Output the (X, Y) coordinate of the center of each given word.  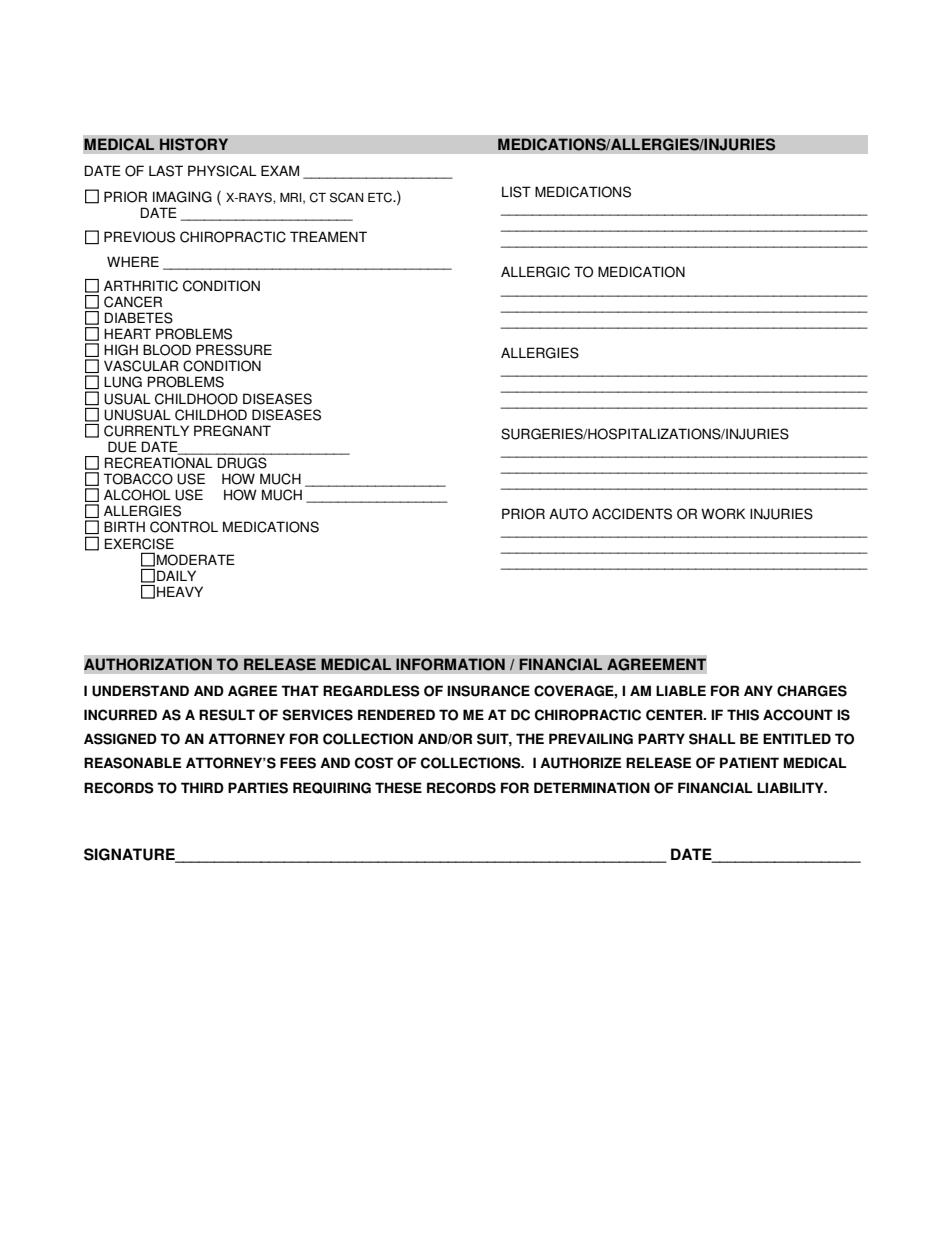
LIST (516, 192)
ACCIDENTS (632, 514)
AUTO (568, 514)
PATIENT (749, 762)
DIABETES (138, 318)
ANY (758, 690)
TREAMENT (328, 236)
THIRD (202, 787)
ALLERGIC (535, 272)
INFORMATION (450, 664)
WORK (723, 514)
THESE (398, 788)
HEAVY (180, 591)
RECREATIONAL (159, 463)
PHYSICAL (222, 171)
